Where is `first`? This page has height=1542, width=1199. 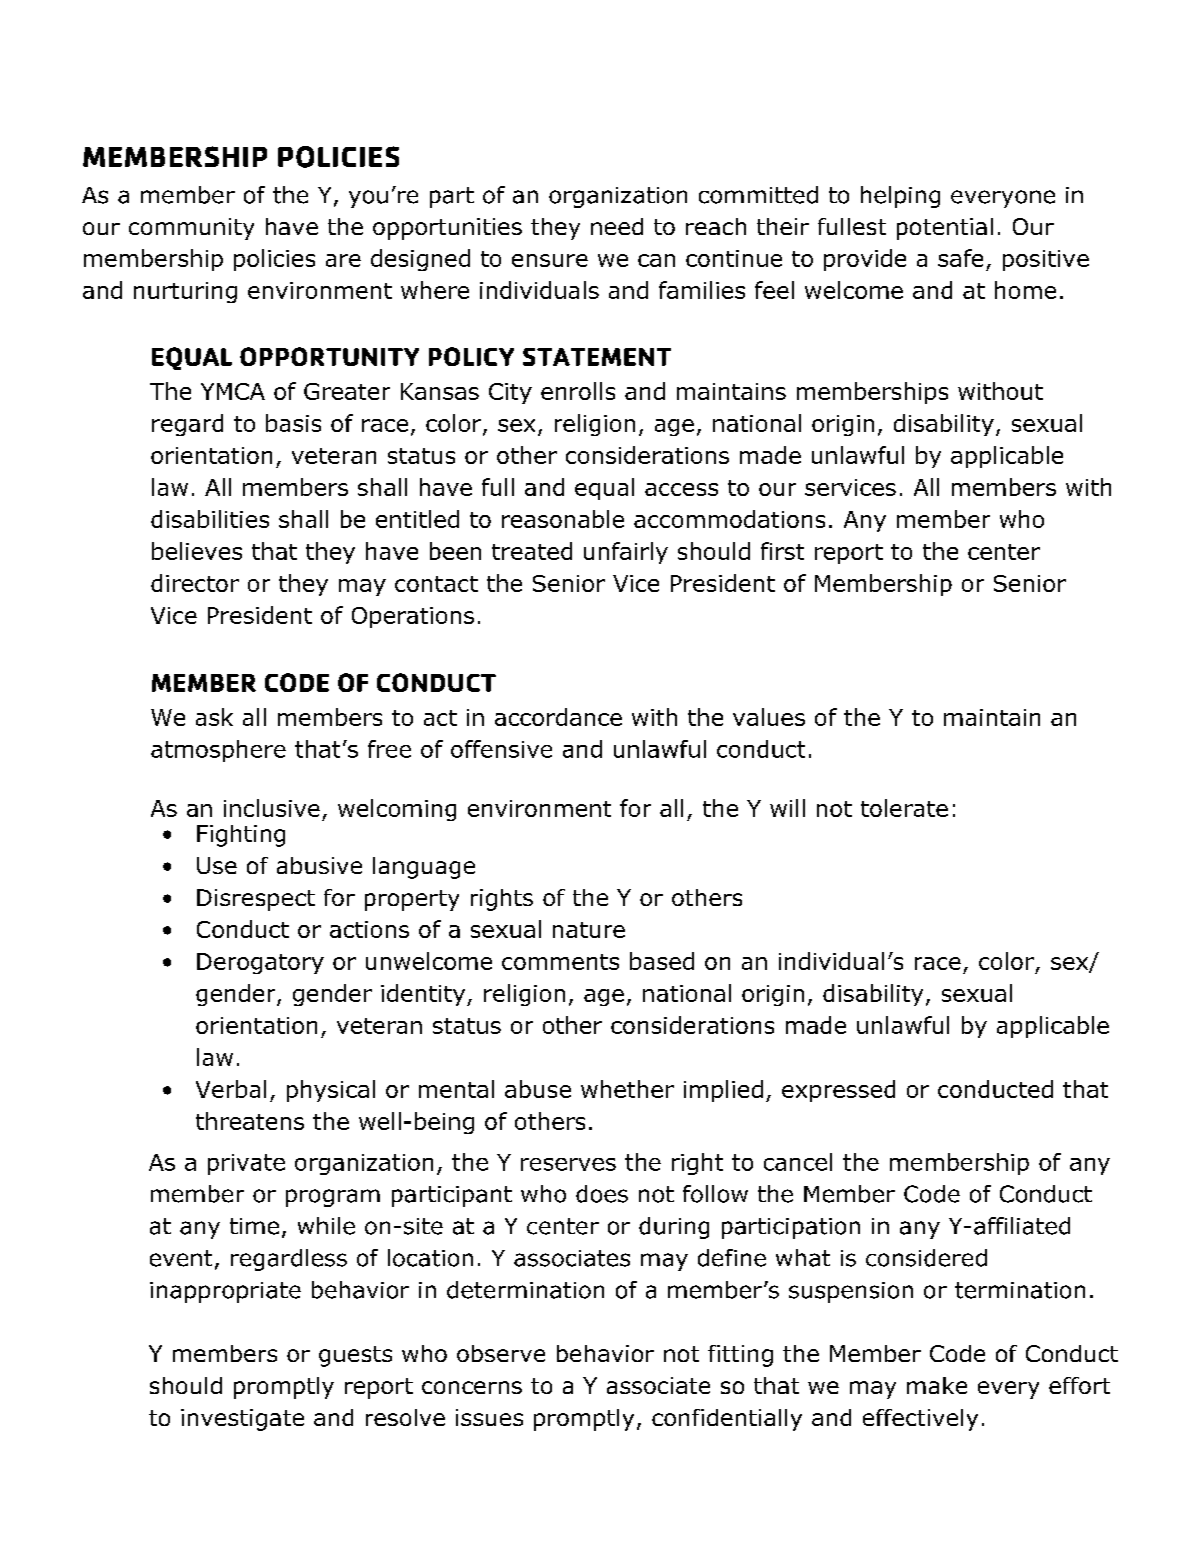 first is located at coordinates (782, 551).
